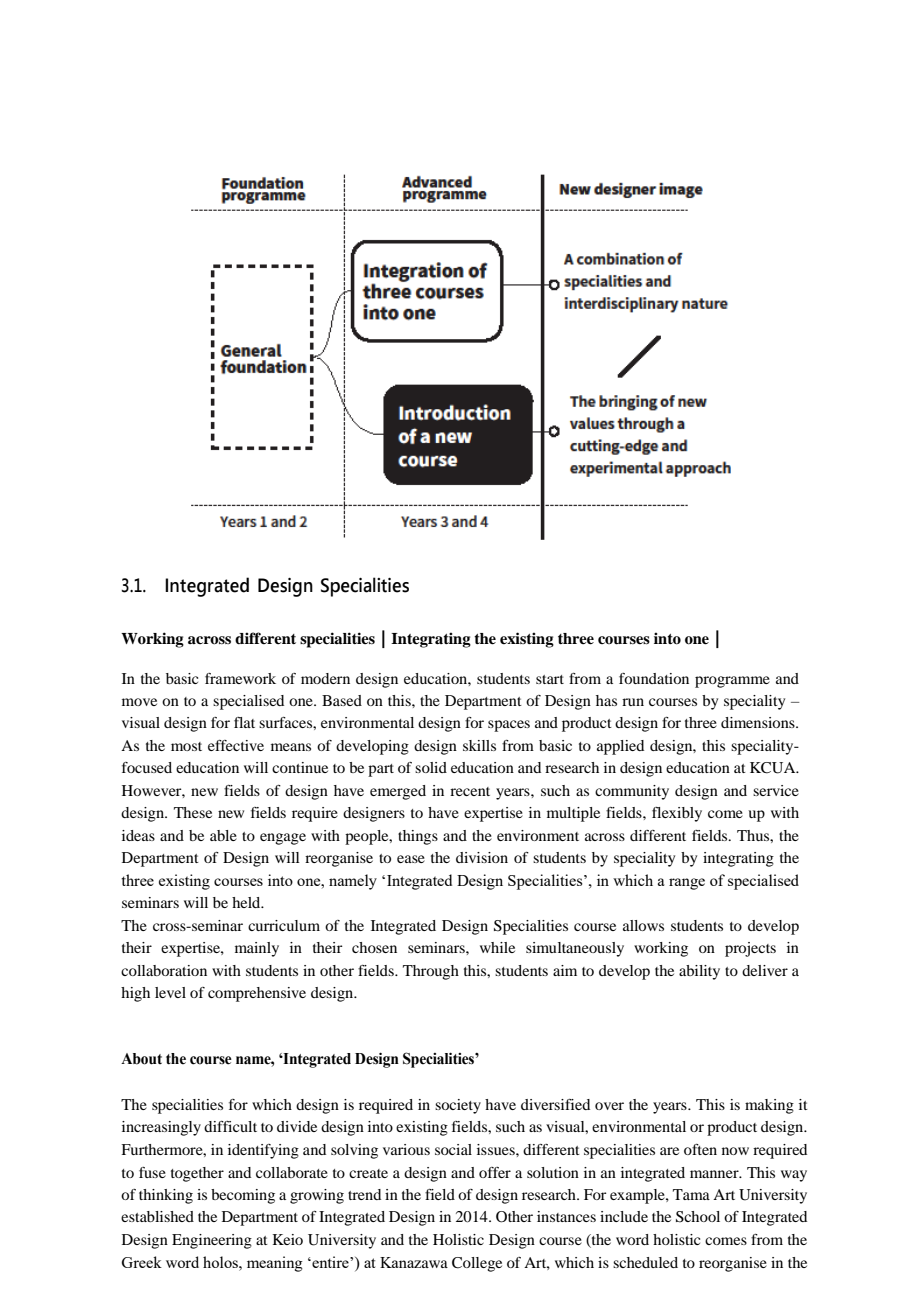 Image resolution: width=924 pixels, height=1307 pixels. What do you see at coordinates (482, 857) in the screenshot?
I see `division` at bounding box center [482, 857].
